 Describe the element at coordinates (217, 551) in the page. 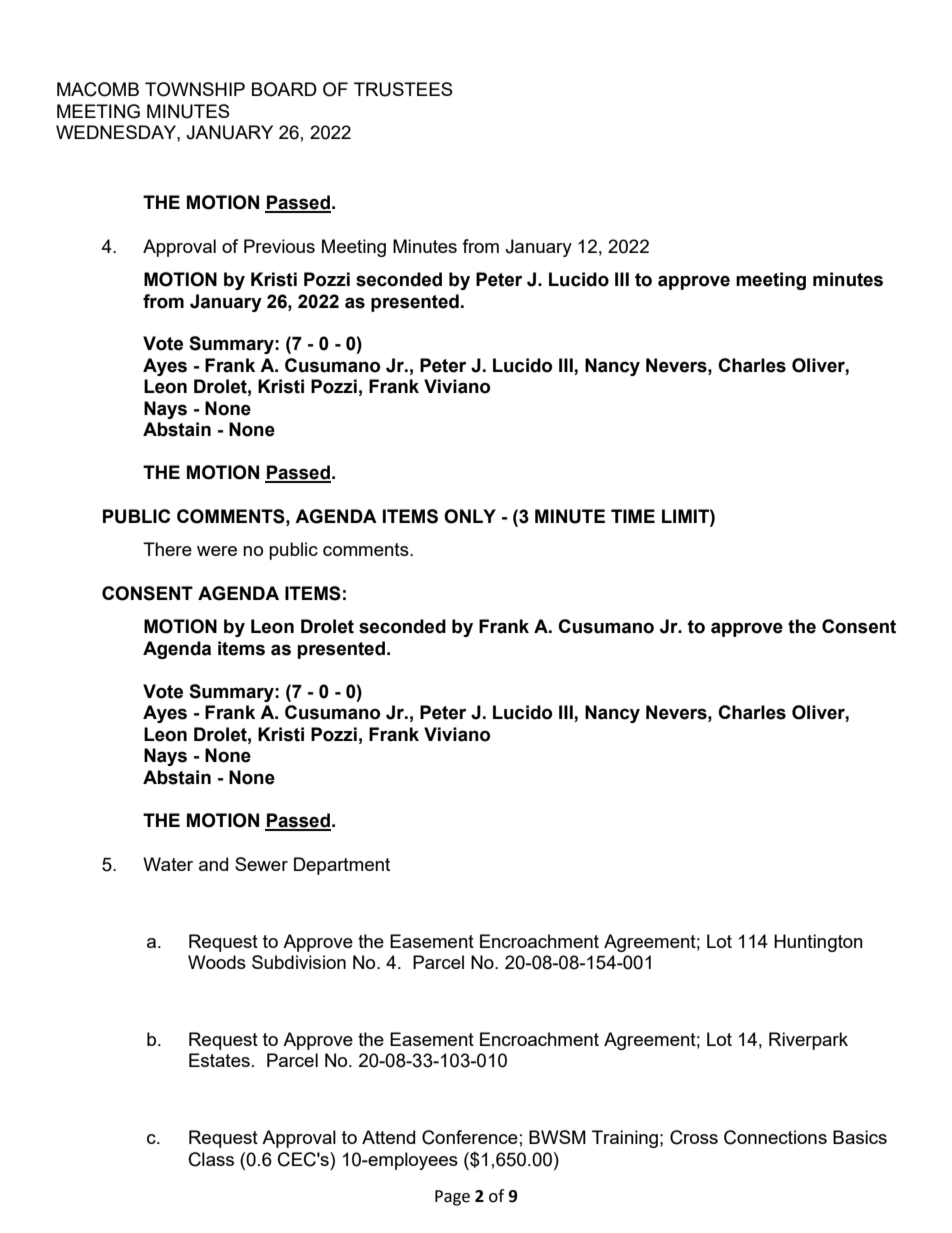

I see `were` at that location.
